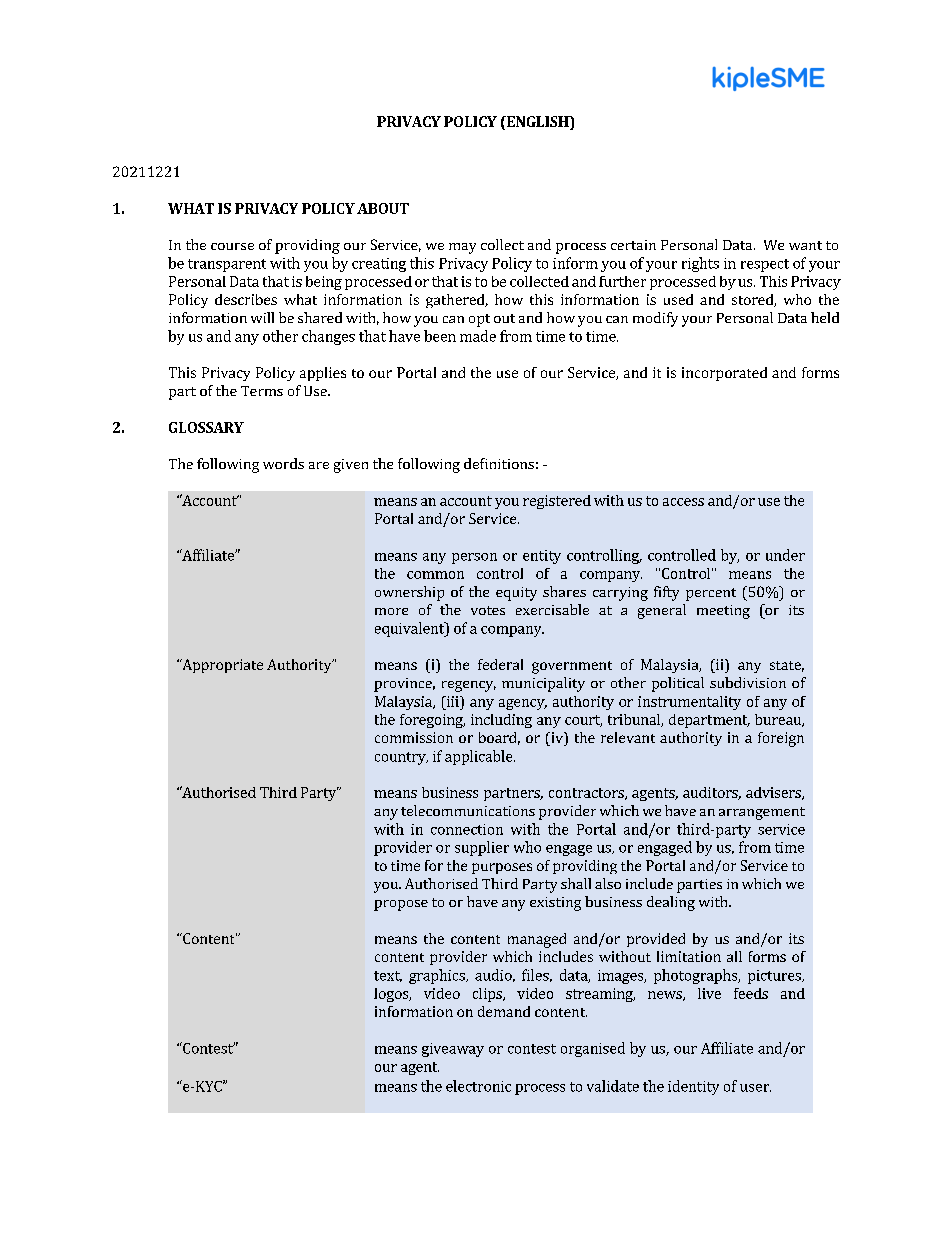 The width and height of the image is (952, 1233). I want to click on words, so click(283, 463).
